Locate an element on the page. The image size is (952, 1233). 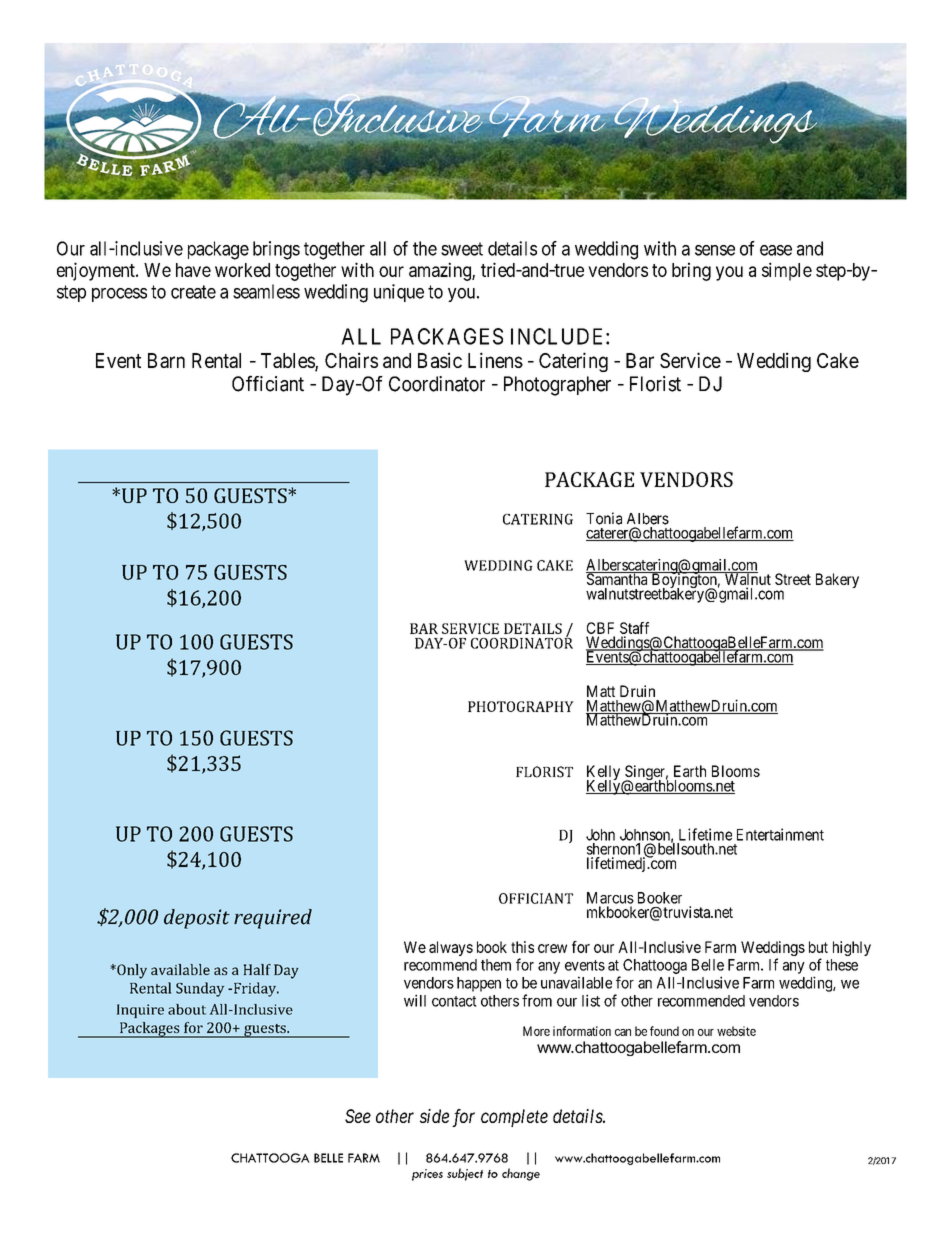
simple is located at coordinates (787, 271).
